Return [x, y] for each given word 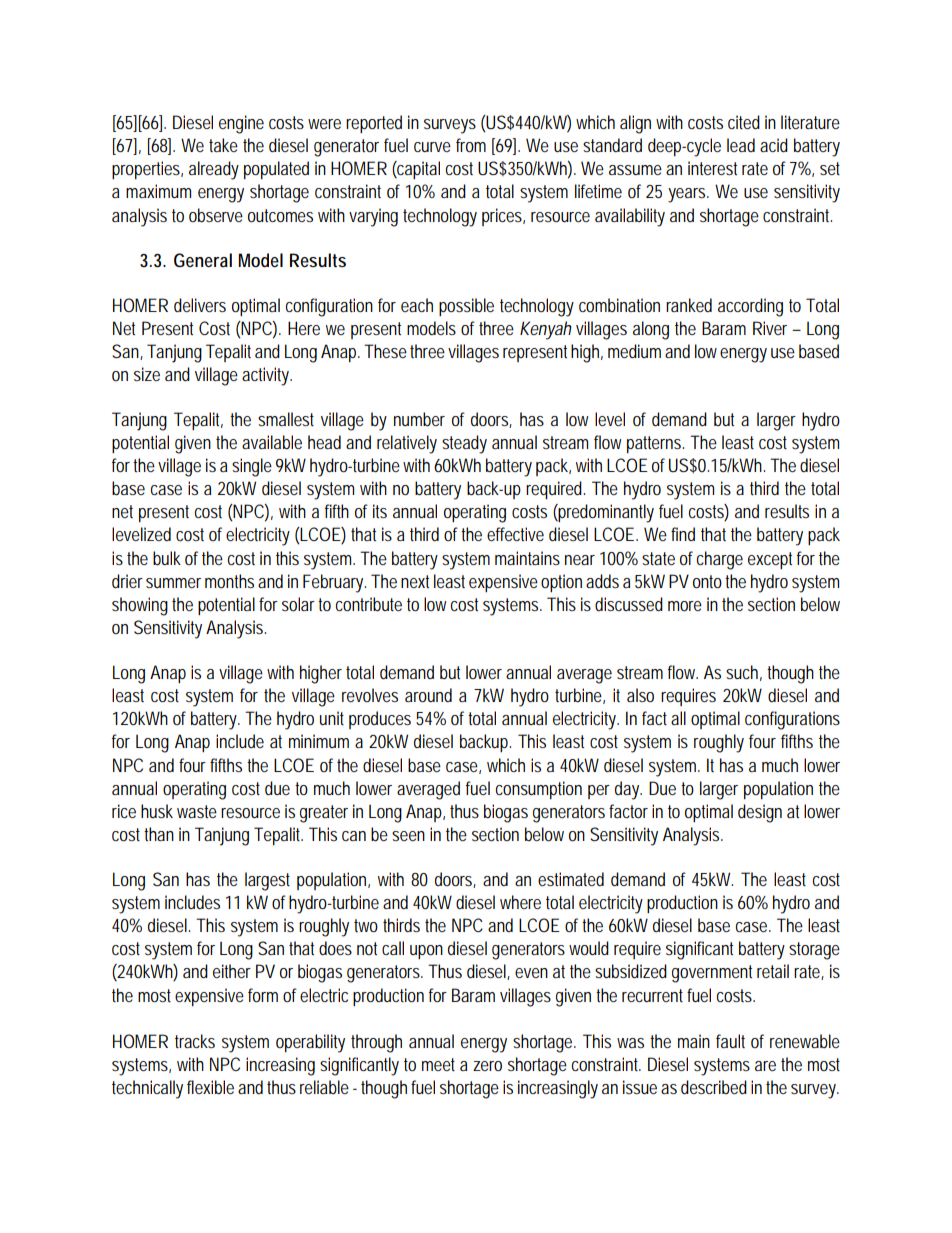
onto [707, 581]
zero [487, 1066]
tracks [195, 1041]
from [471, 145]
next [415, 581]
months [229, 581]
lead [741, 145]
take [223, 145]
